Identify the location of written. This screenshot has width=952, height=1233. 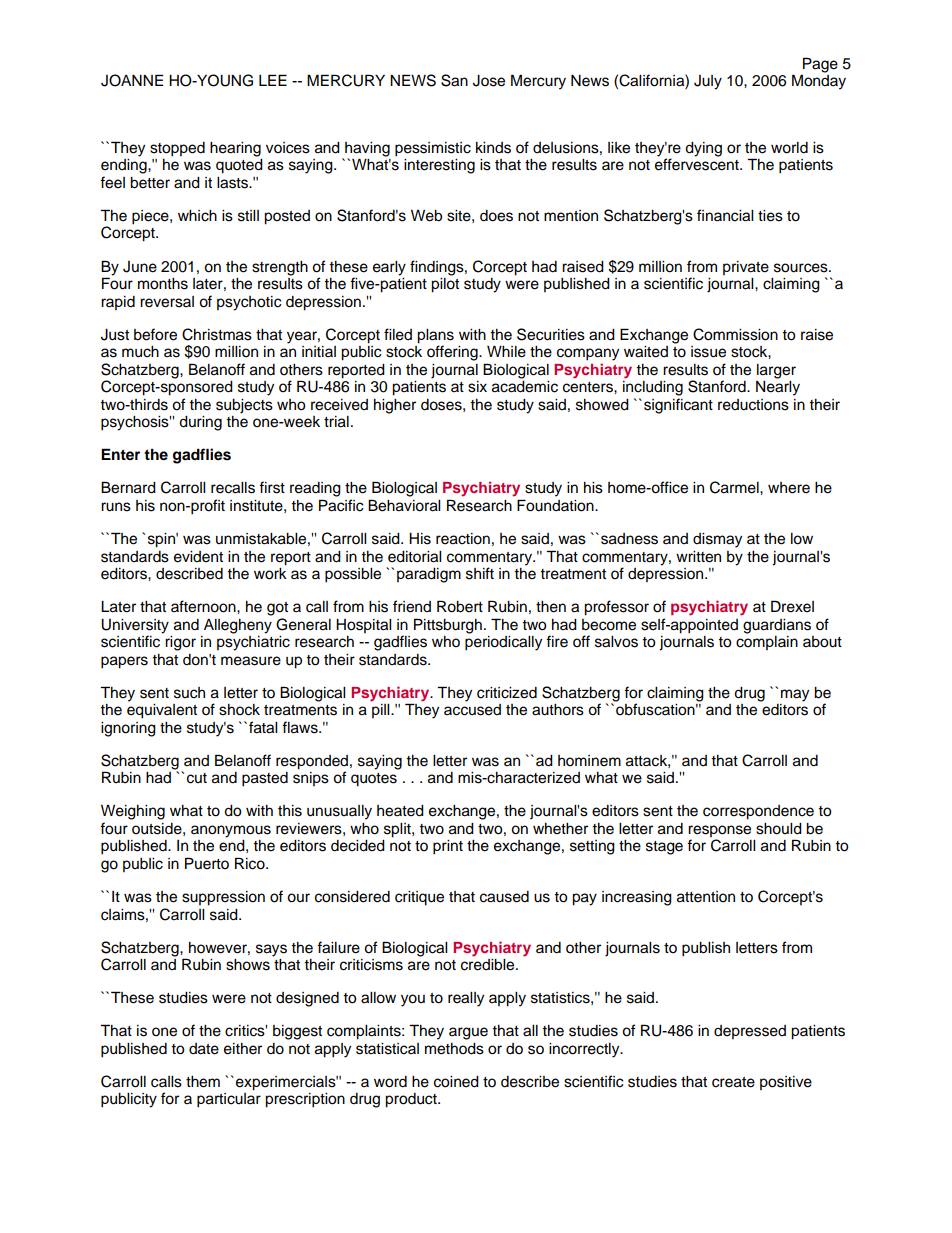
(698, 557).
